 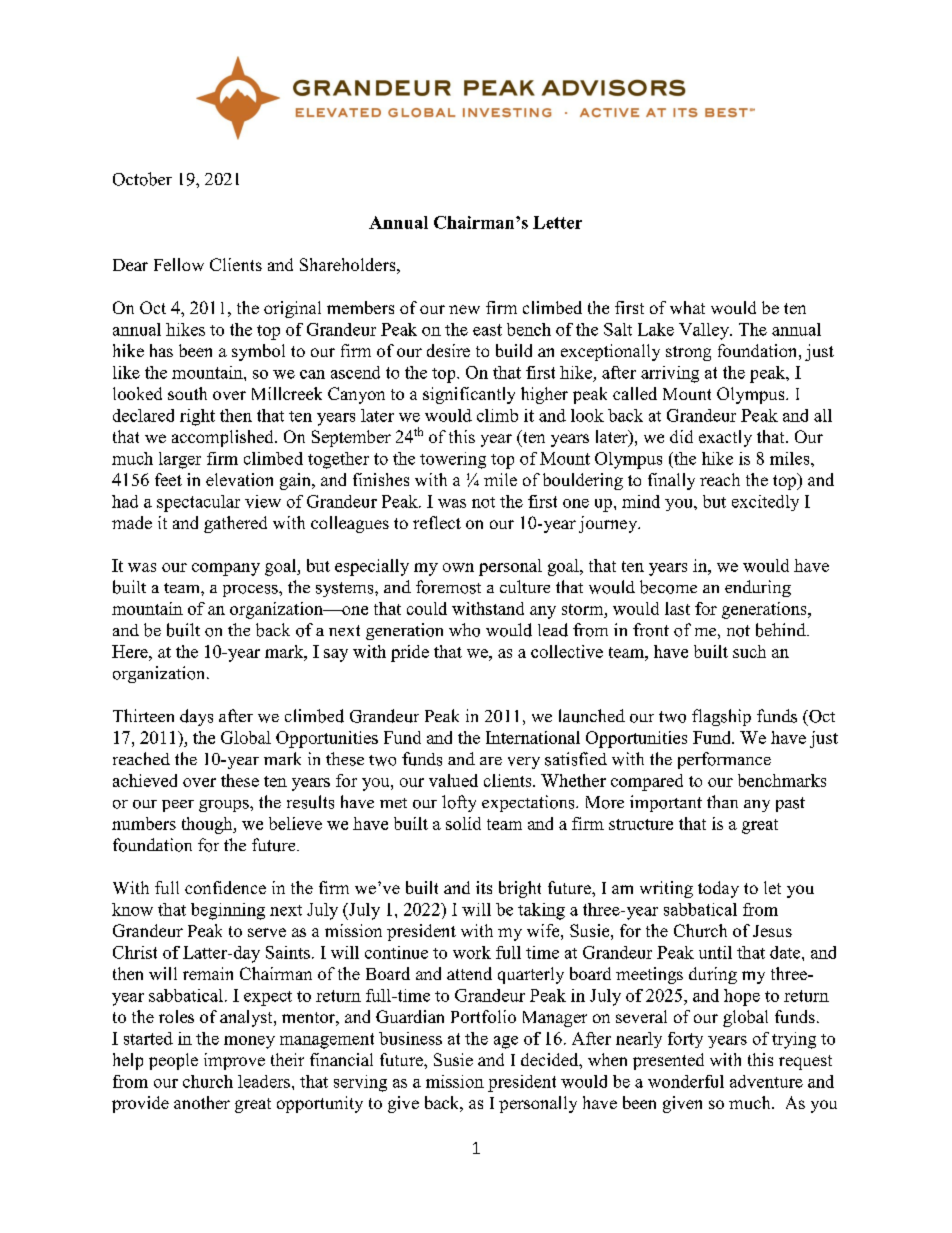 What do you see at coordinates (469, 395) in the screenshot?
I see `significantly` at bounding box center [469, 395].
